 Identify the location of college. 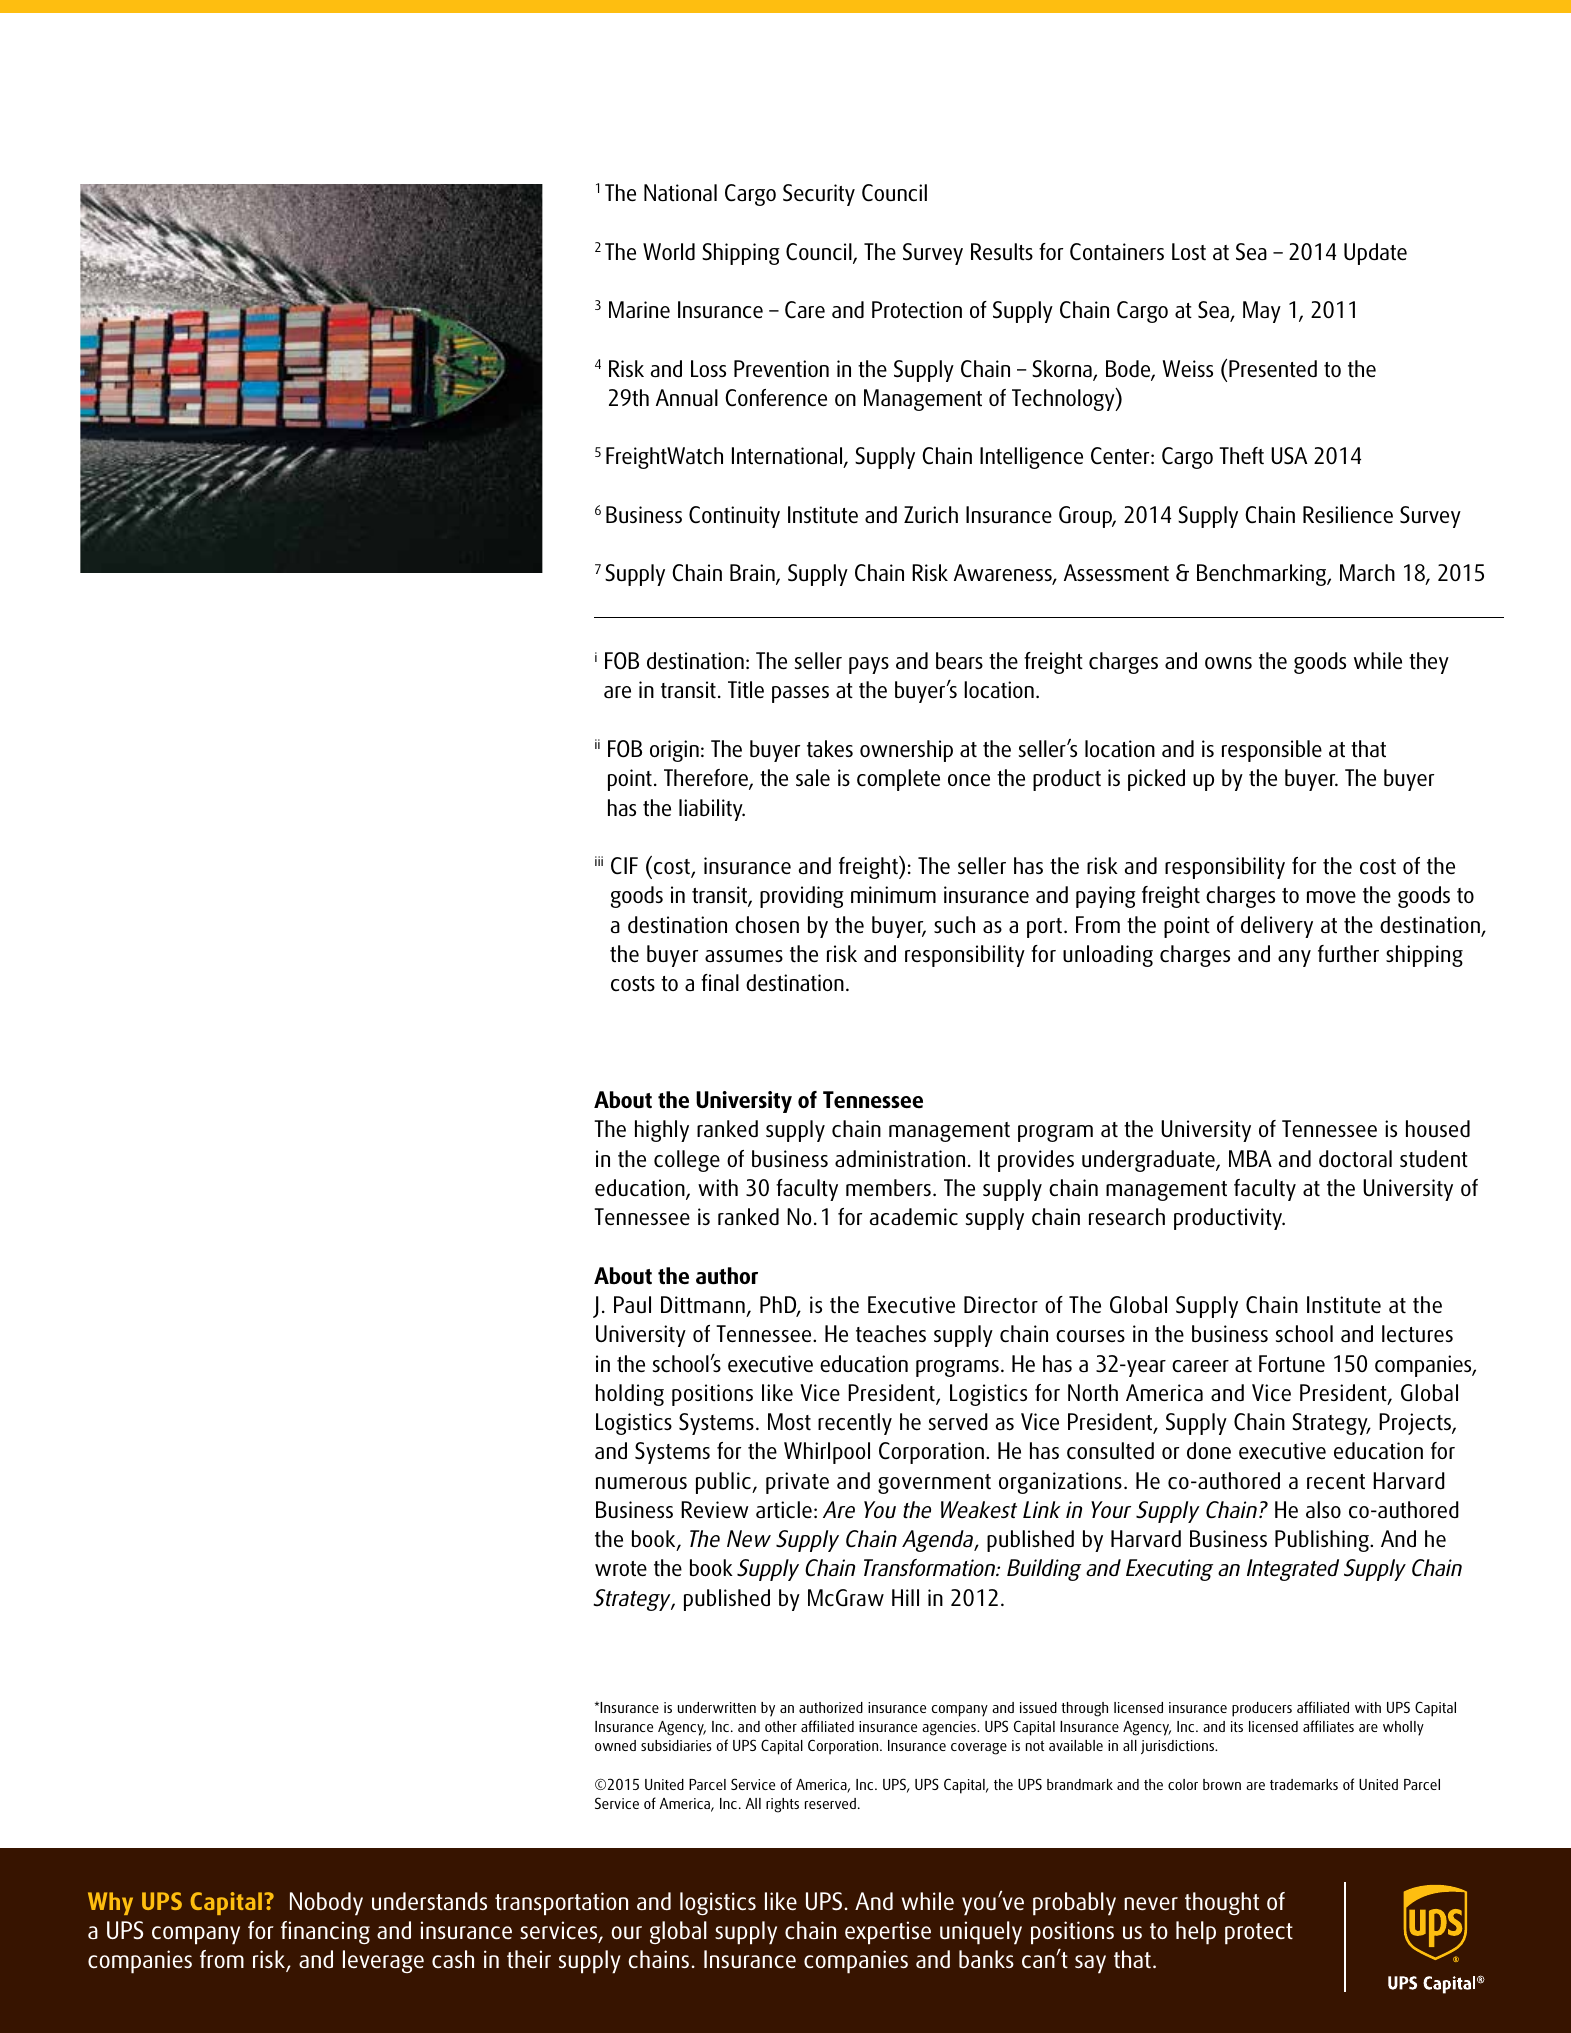
(687, 1161).
